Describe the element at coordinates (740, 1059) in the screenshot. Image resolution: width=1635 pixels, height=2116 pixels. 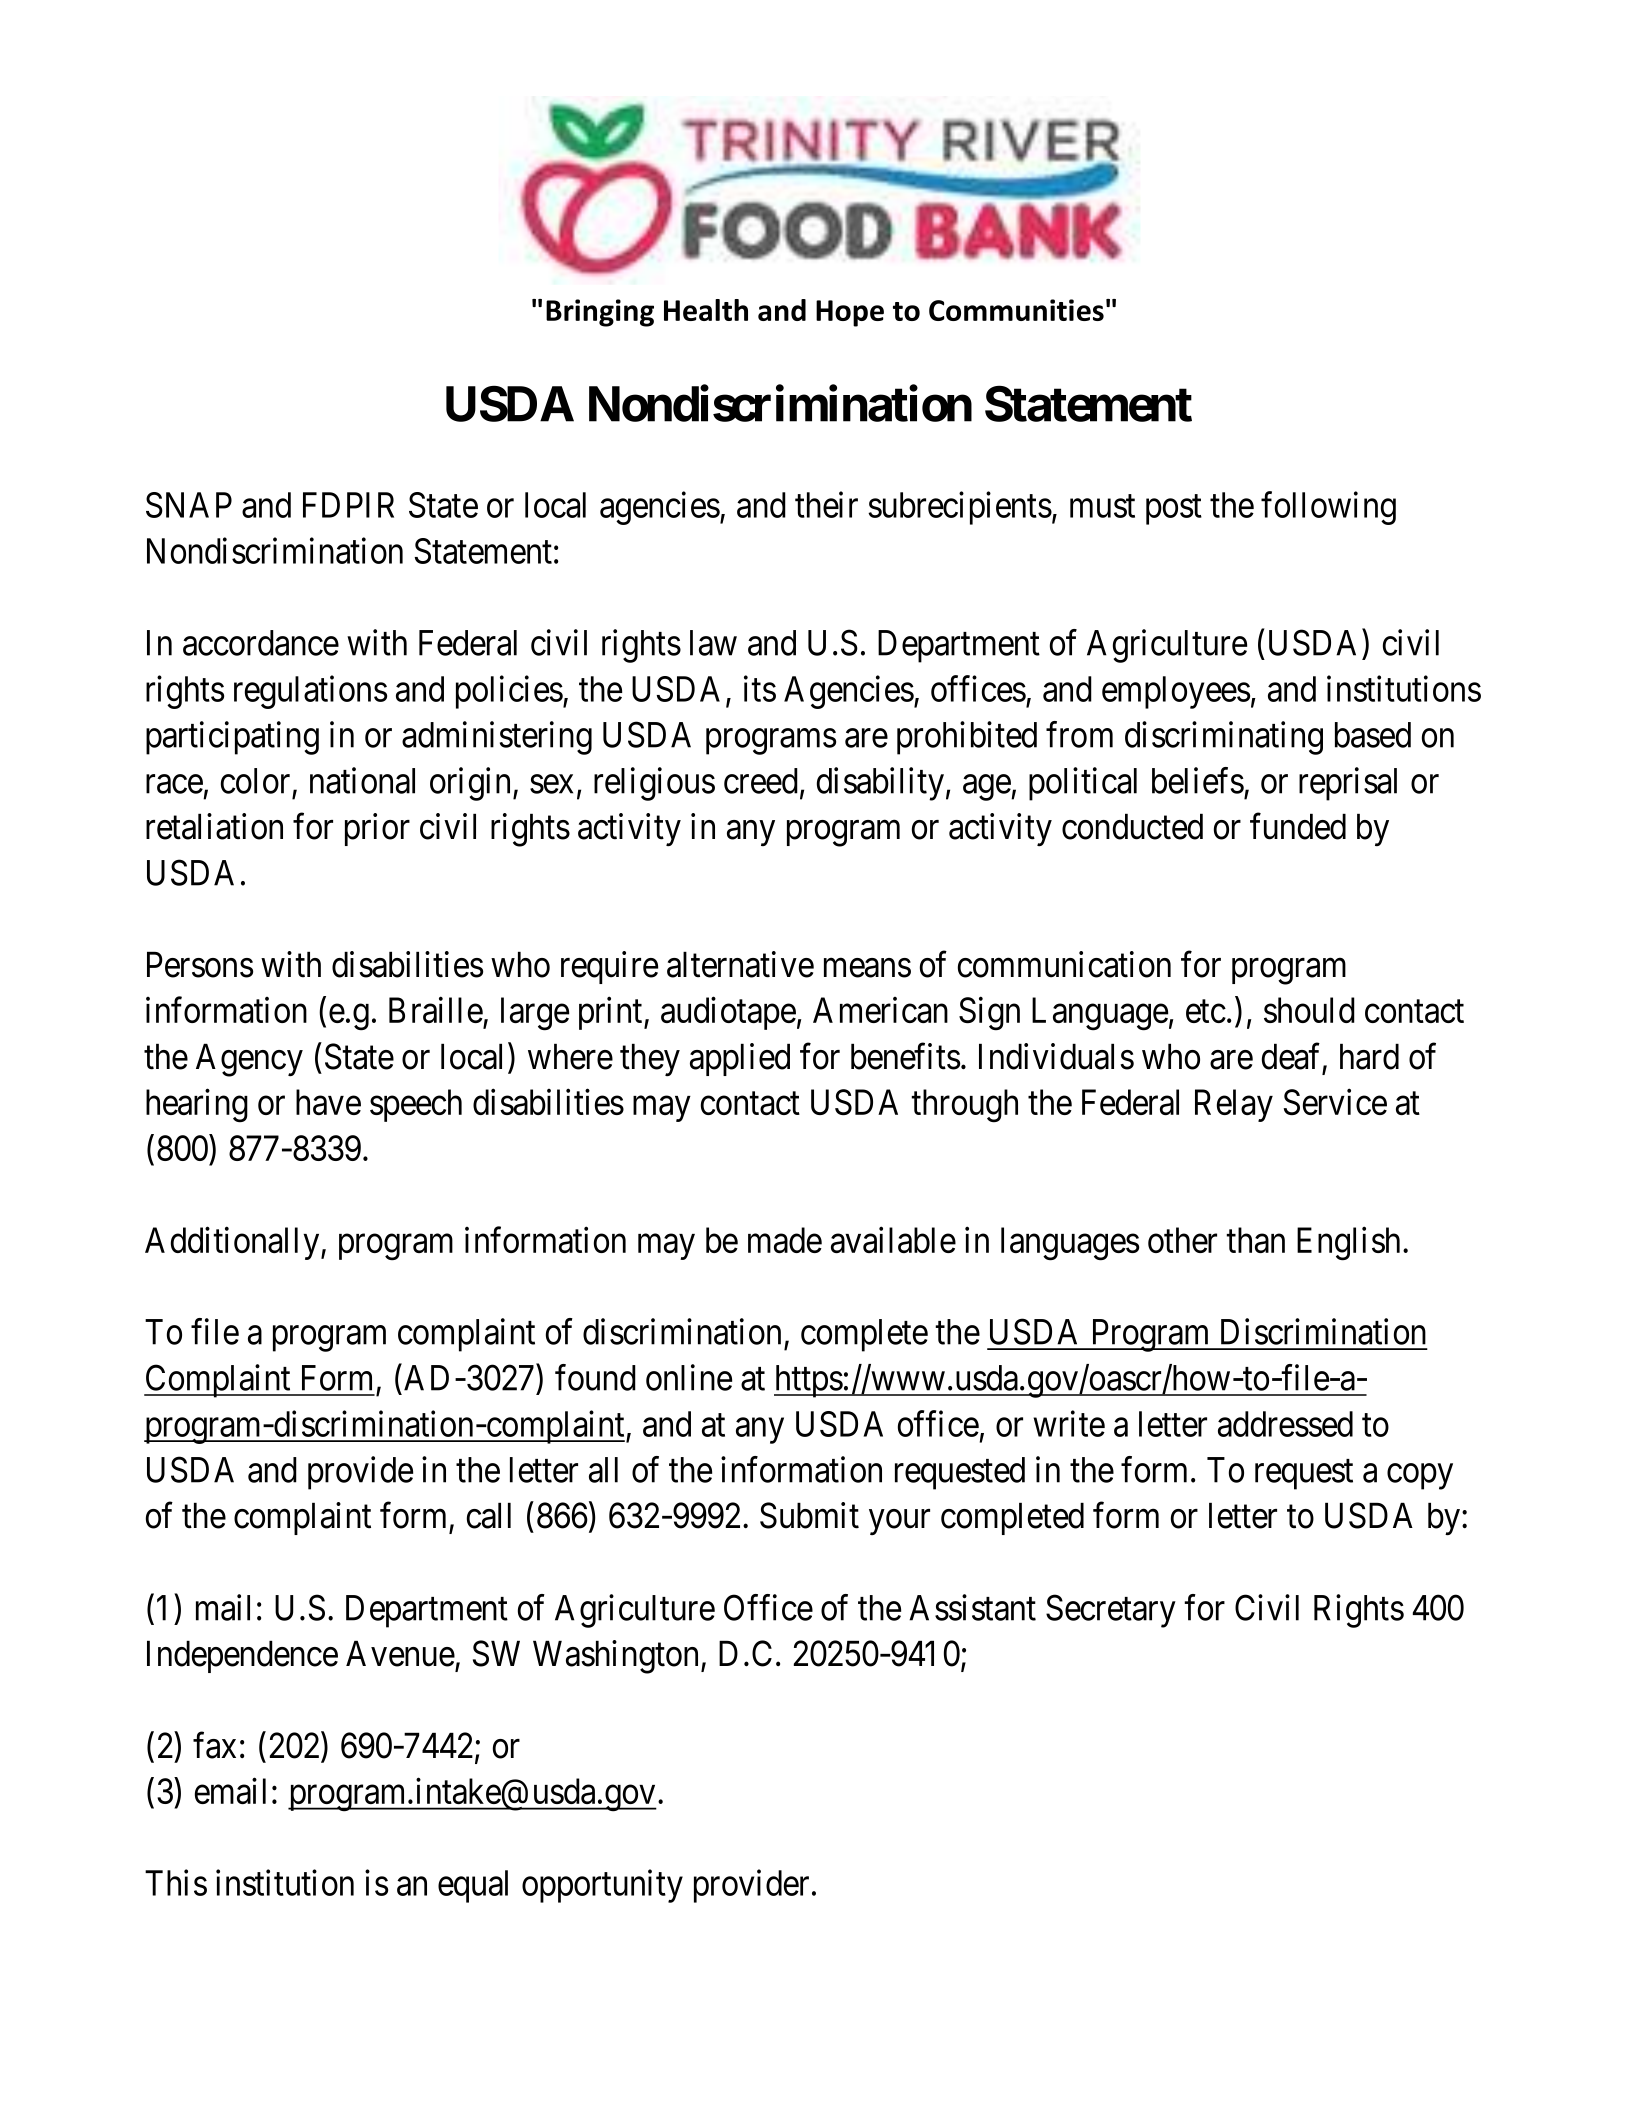
I see `applied` at that location.
